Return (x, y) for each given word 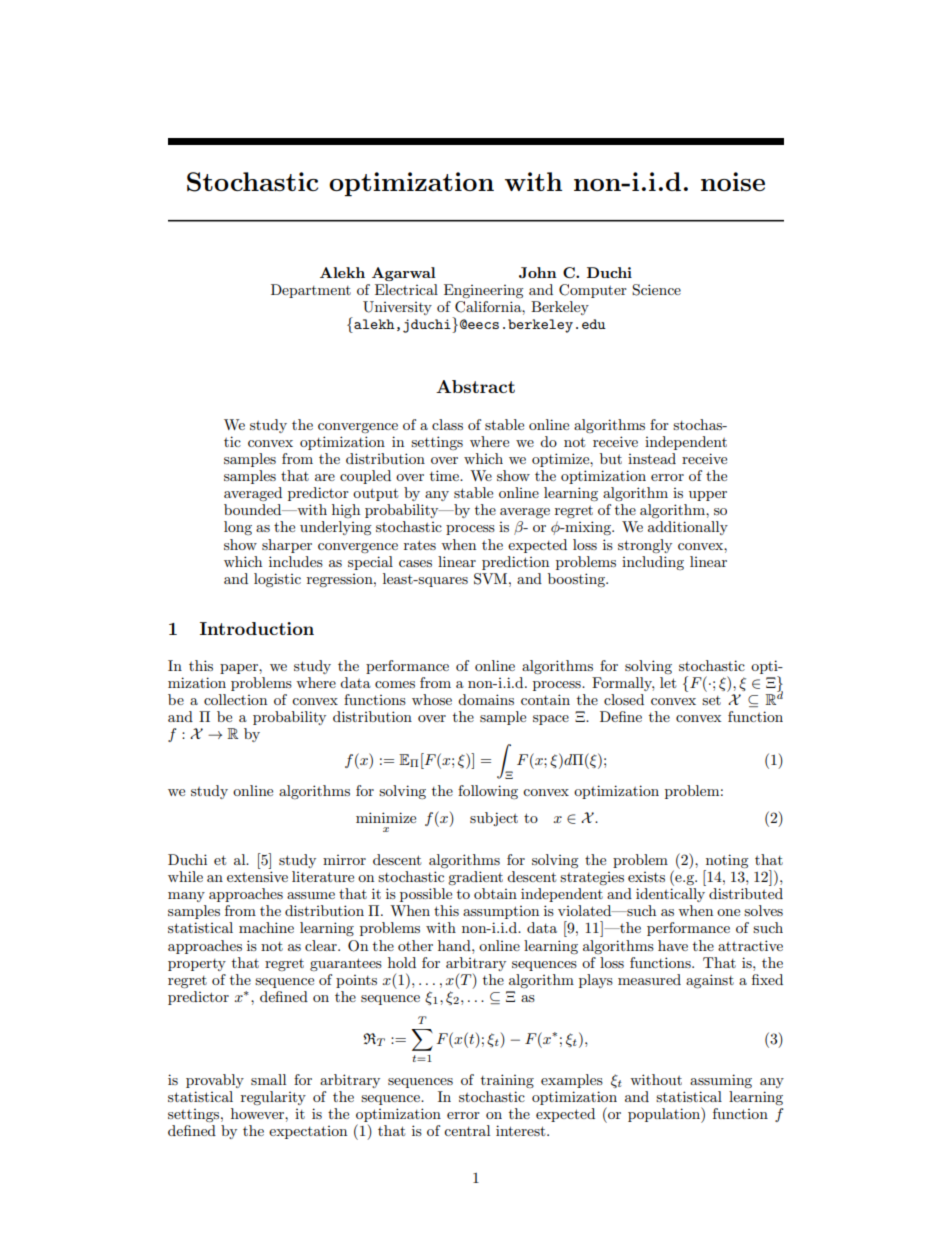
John (538, 272)
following (488, 792)
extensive (257, 876)
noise (733, 181)
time (445, 475)
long (238, 528)
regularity (273, 1098)
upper (708, 496)
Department (311, 291)
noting (726, 862)
